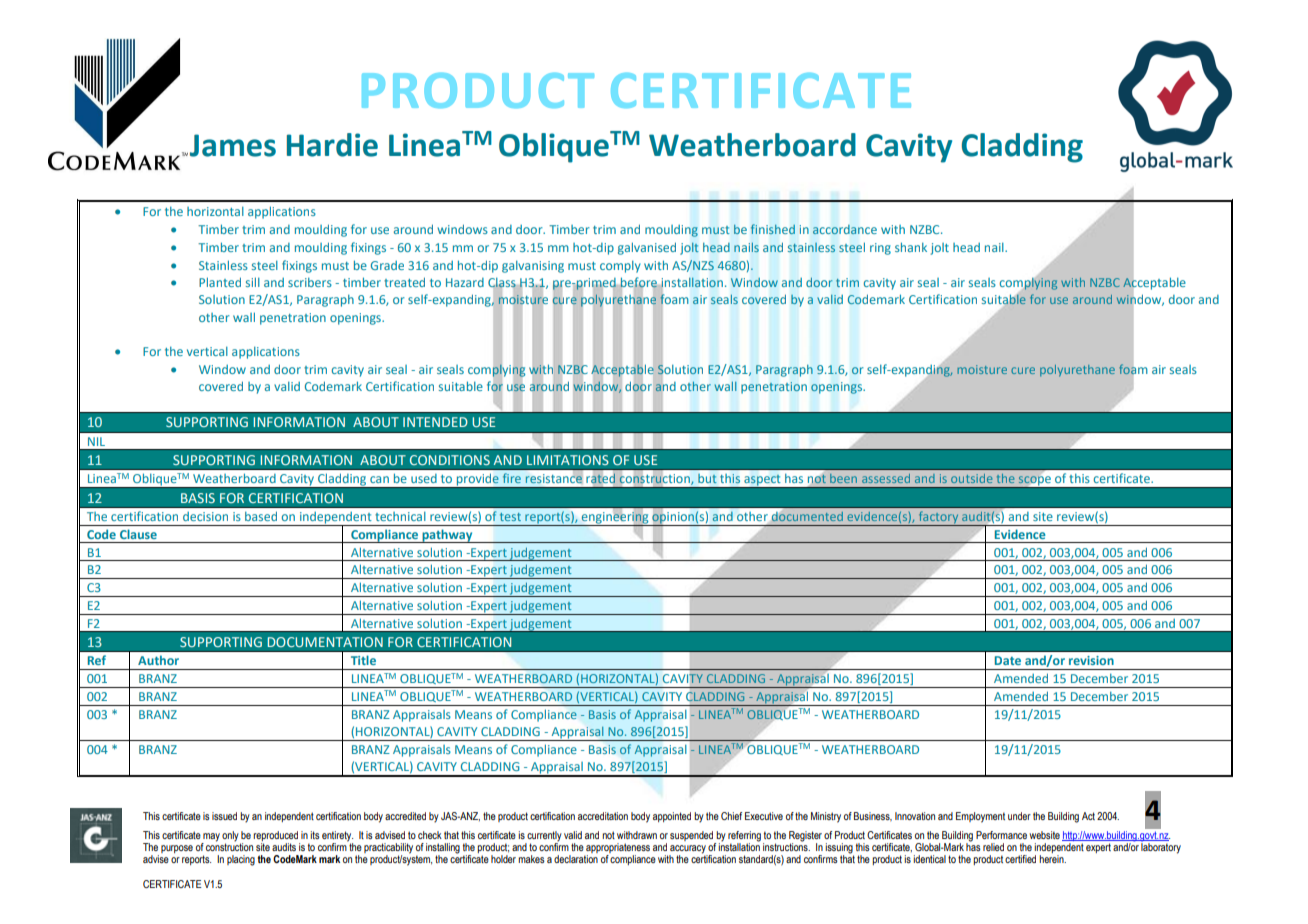  I want to click on pathway, so click(447, 536).
